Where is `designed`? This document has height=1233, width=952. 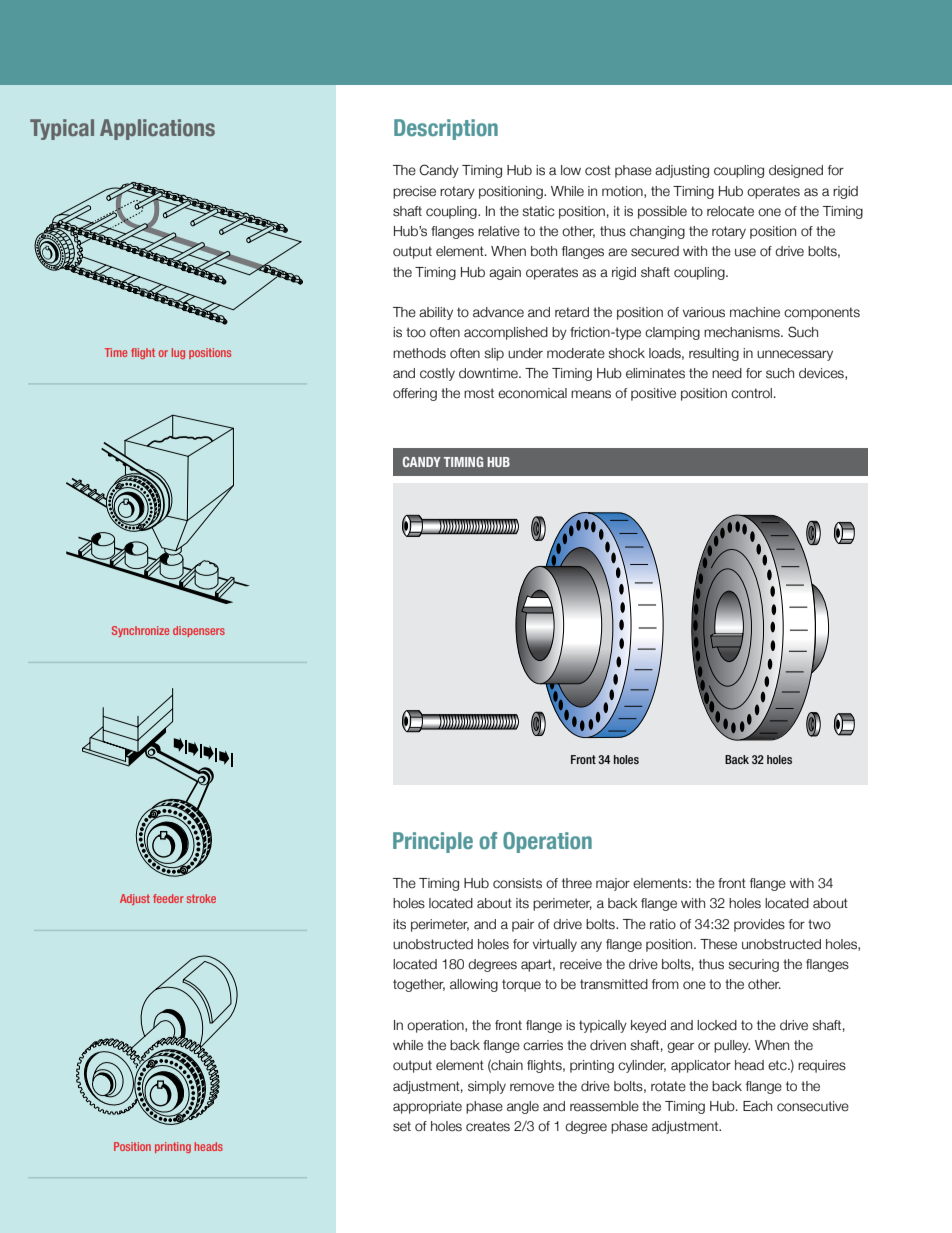
designed is located at coordinates (796, 171).
